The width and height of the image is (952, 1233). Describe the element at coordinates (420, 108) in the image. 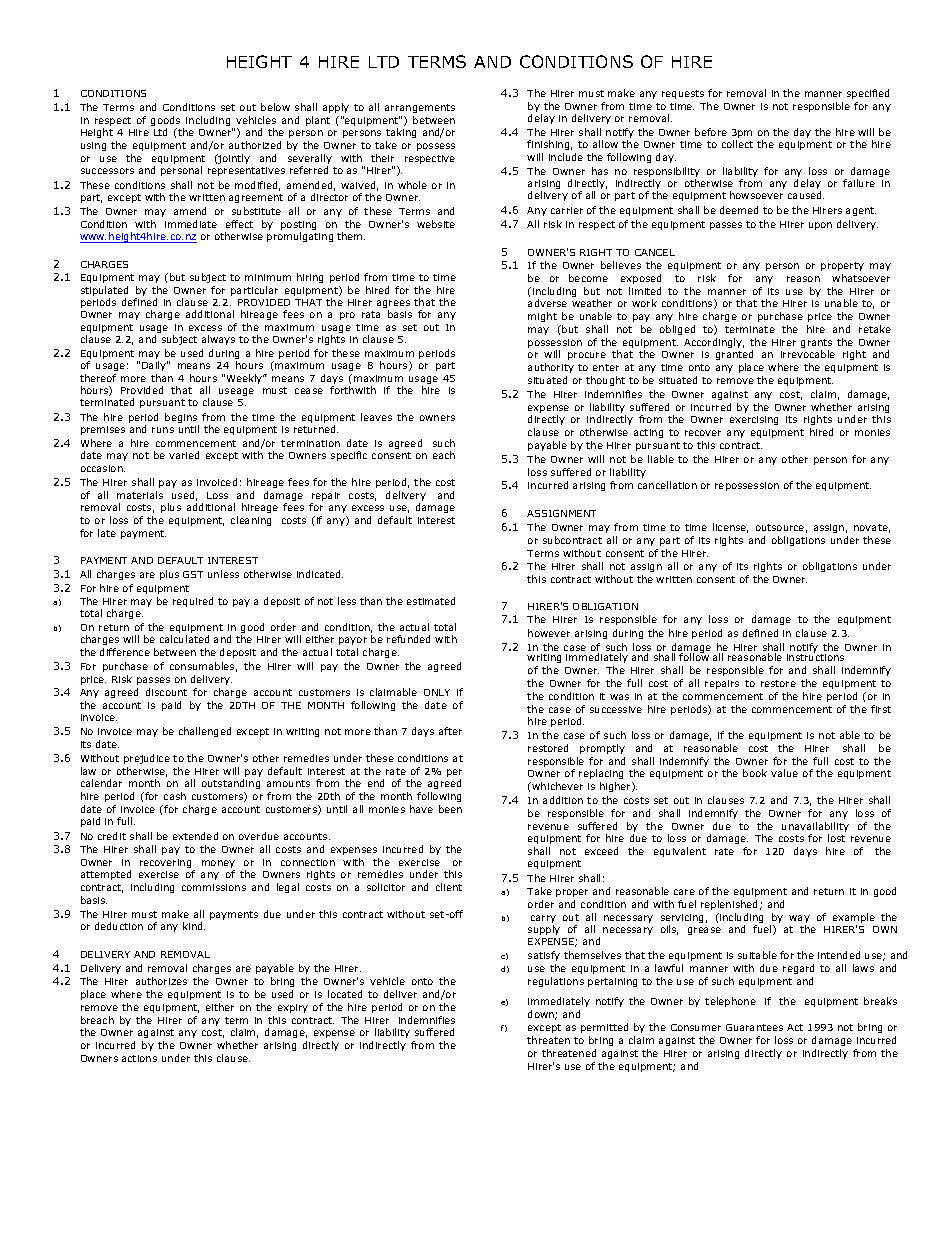

I see `arrangements` at that location.
